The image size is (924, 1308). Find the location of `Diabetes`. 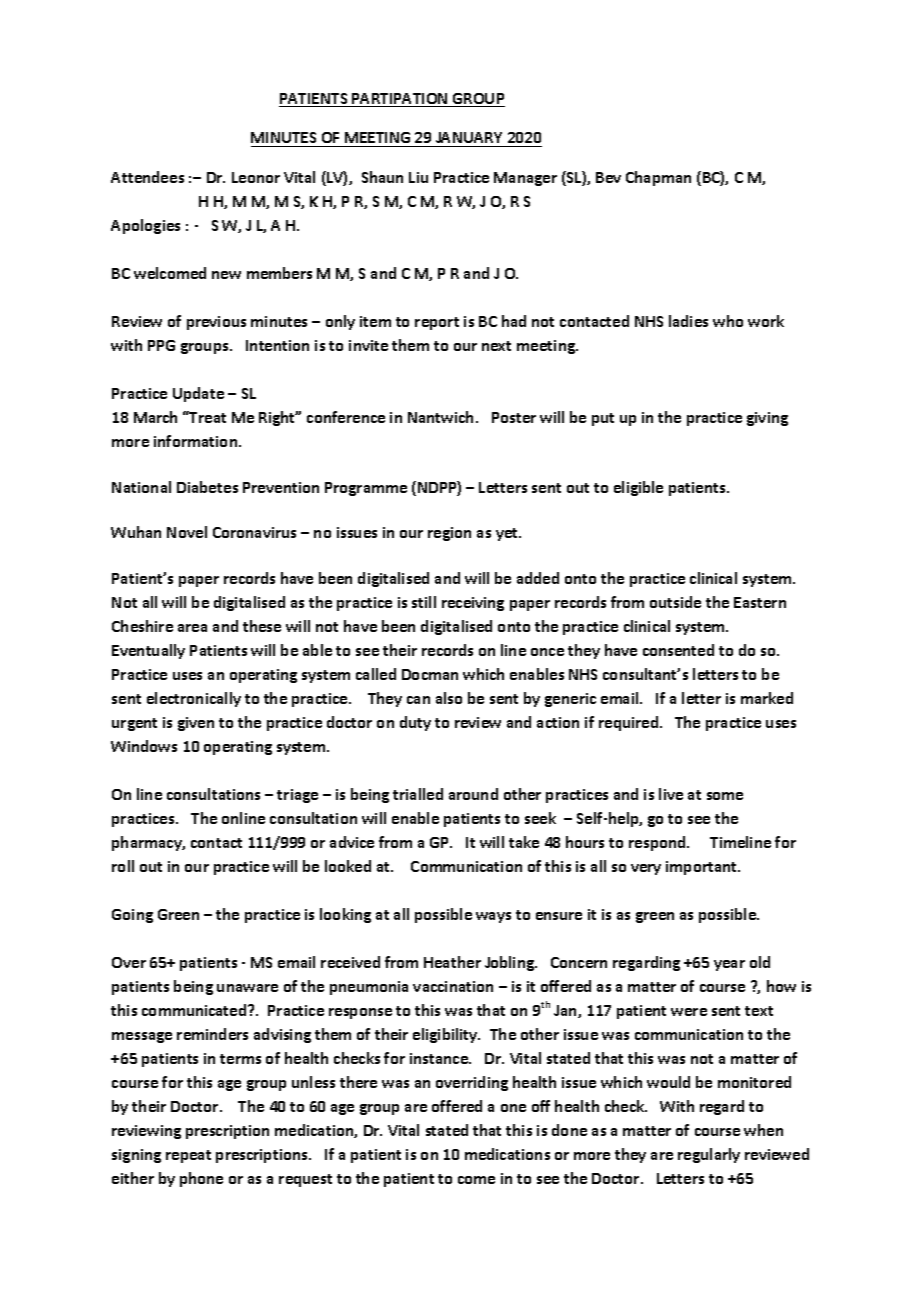

Diabetes is located at coordinates (207, 487).
